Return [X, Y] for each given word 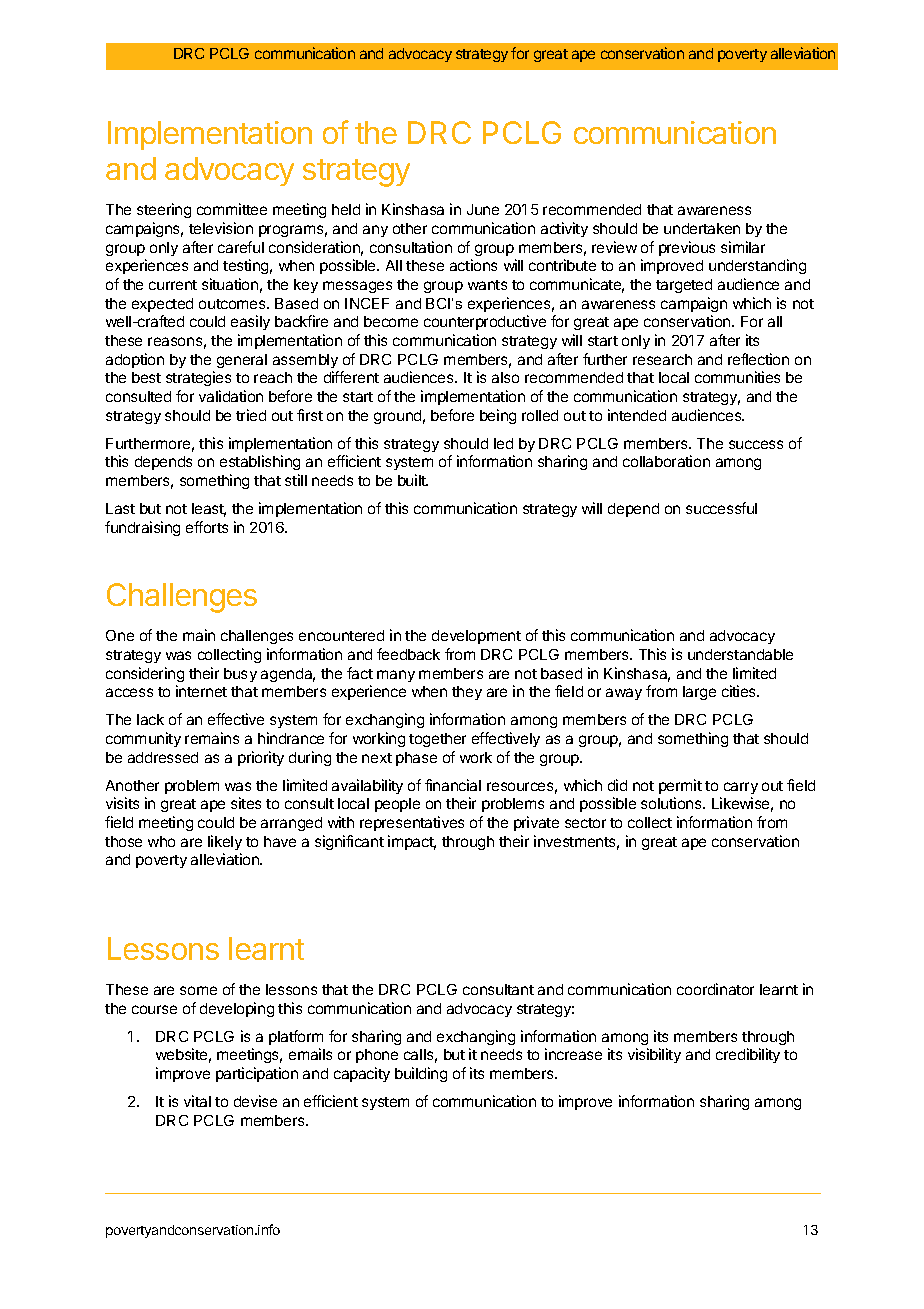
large [699, 693]
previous [687, 248]
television [221, 228]
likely [225, 842]
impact [412, 842]
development [476, 637]
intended [637, 415]
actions [473, 265]
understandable [740, 654]
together [437, 740]
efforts [207, 527]
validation [231, 396]
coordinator [715, 989]
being [498, 416]
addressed [163, 757]
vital [197, 1101]
